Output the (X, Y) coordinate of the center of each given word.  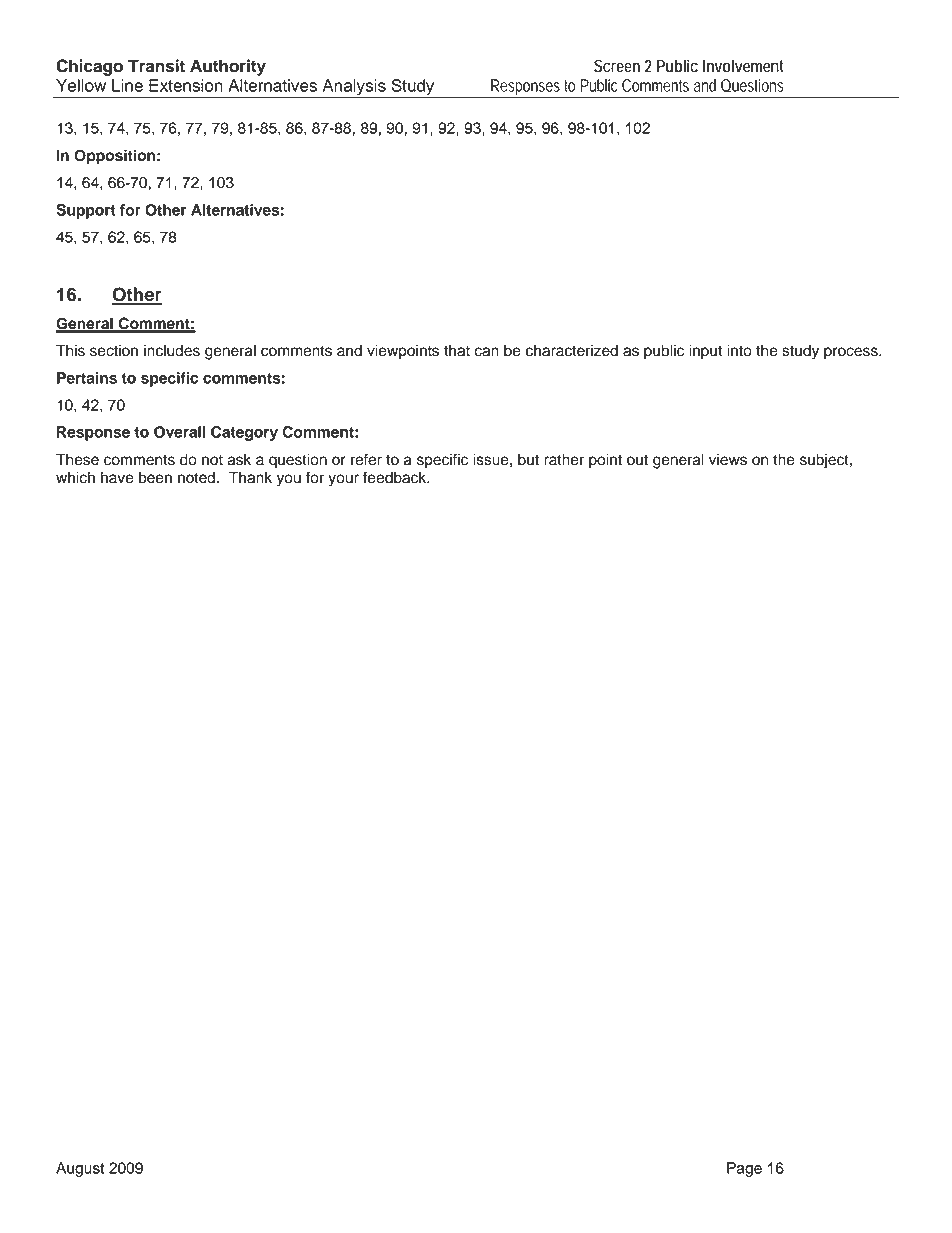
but (528, 459)
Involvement (743, 66)
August (80, 1169)
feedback (396, 477)
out (637, 460)
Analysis (354, 88)
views (728, 459)
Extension (186, 85)
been (155, 477)
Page (744, 1169)
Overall (180, 432)
